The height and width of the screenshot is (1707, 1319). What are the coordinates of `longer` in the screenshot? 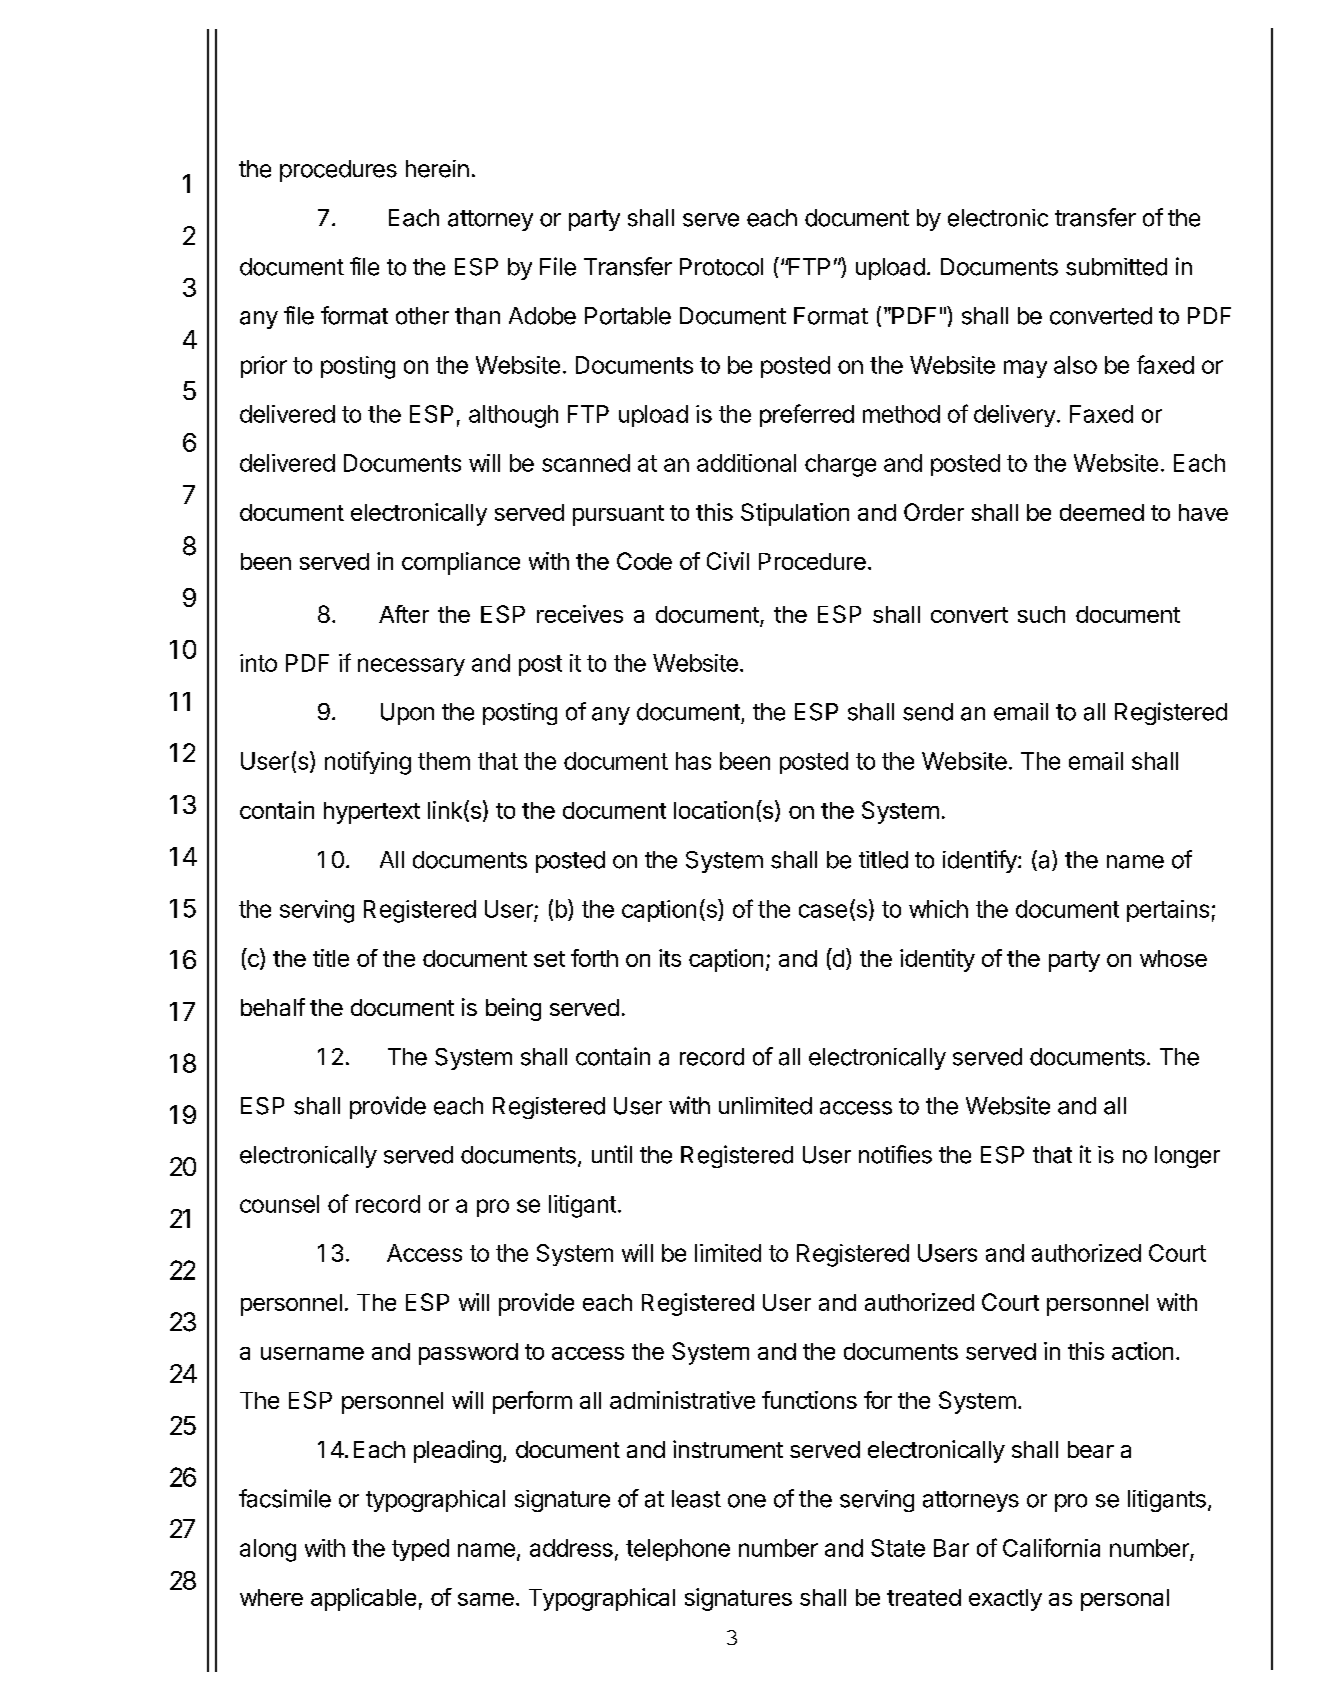 It's located at (1187, 1157).
